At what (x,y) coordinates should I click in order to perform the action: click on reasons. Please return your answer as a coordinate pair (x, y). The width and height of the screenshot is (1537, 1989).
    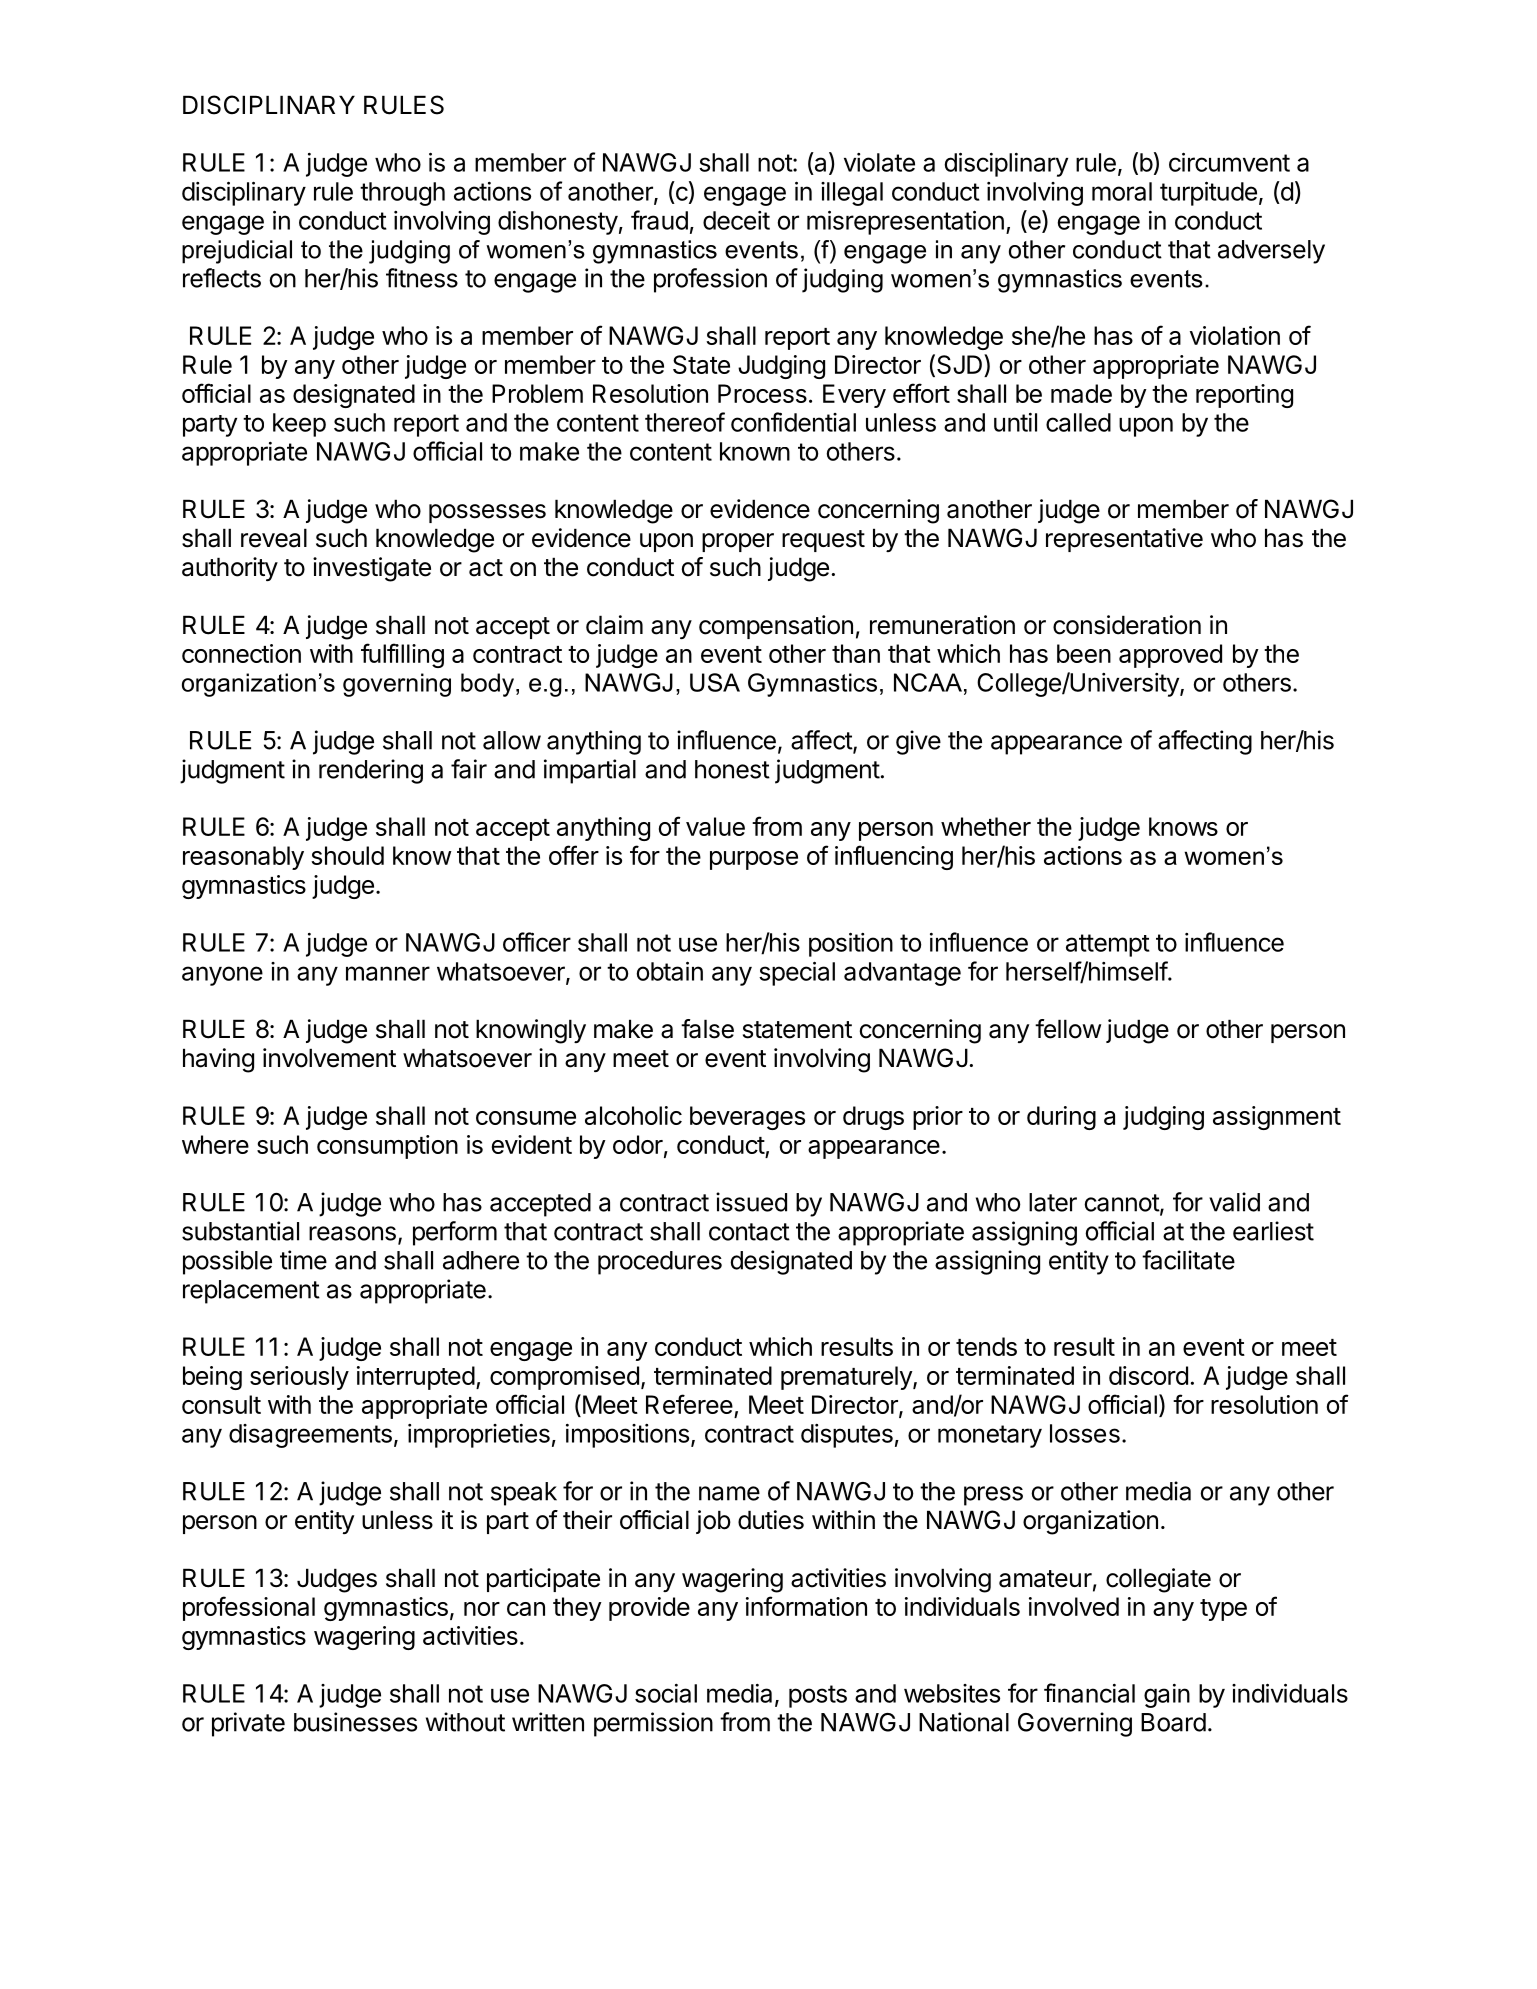
    Looking at the image, I should click on (352, 1233).
